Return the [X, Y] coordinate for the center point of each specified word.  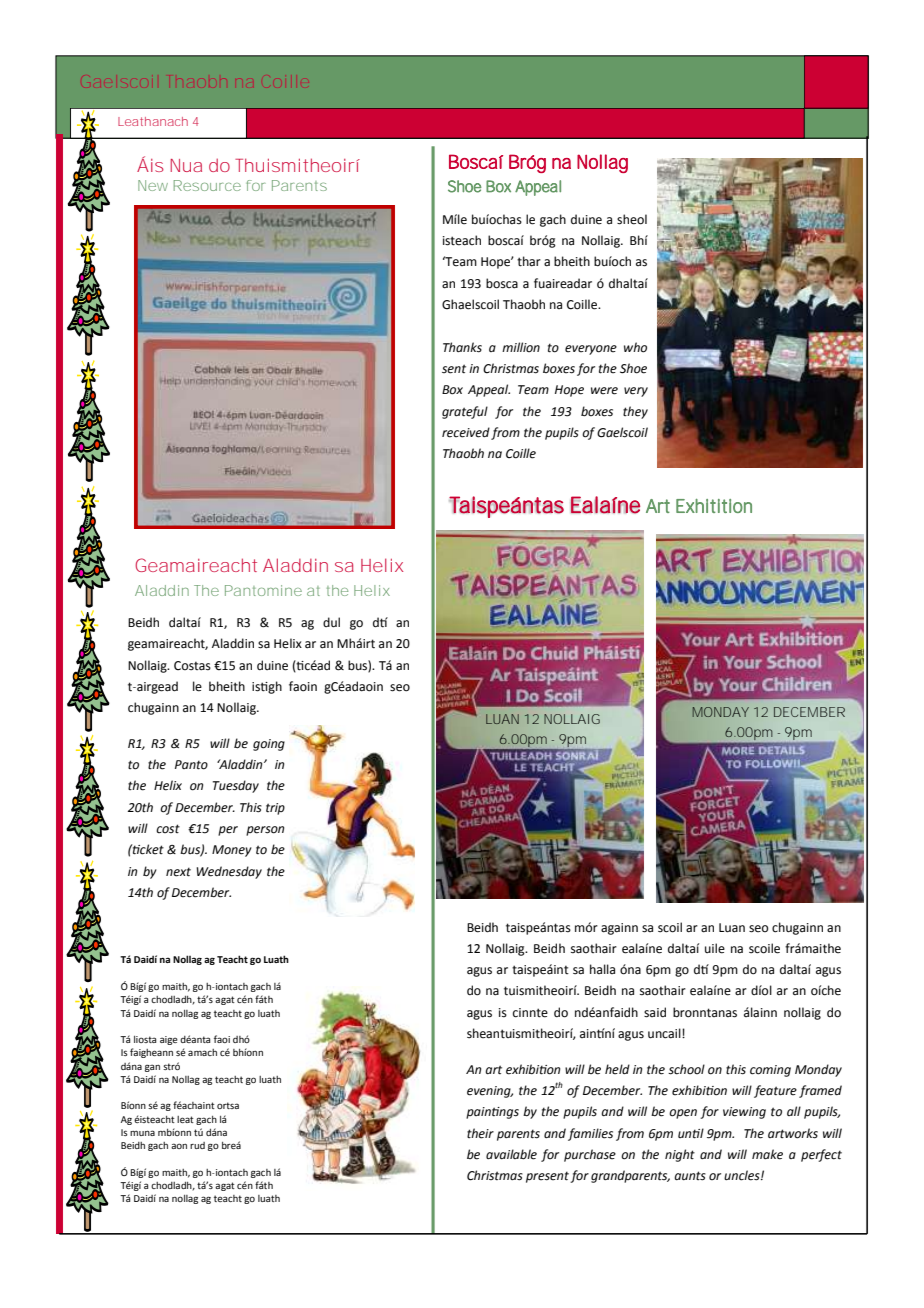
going [269, 745]
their [480, 1133]
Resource [207, 185]
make [767, 1154]
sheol [632, 219]
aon [179, 1146]
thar [529, 261]
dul [331, 622]
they [635, 412]
